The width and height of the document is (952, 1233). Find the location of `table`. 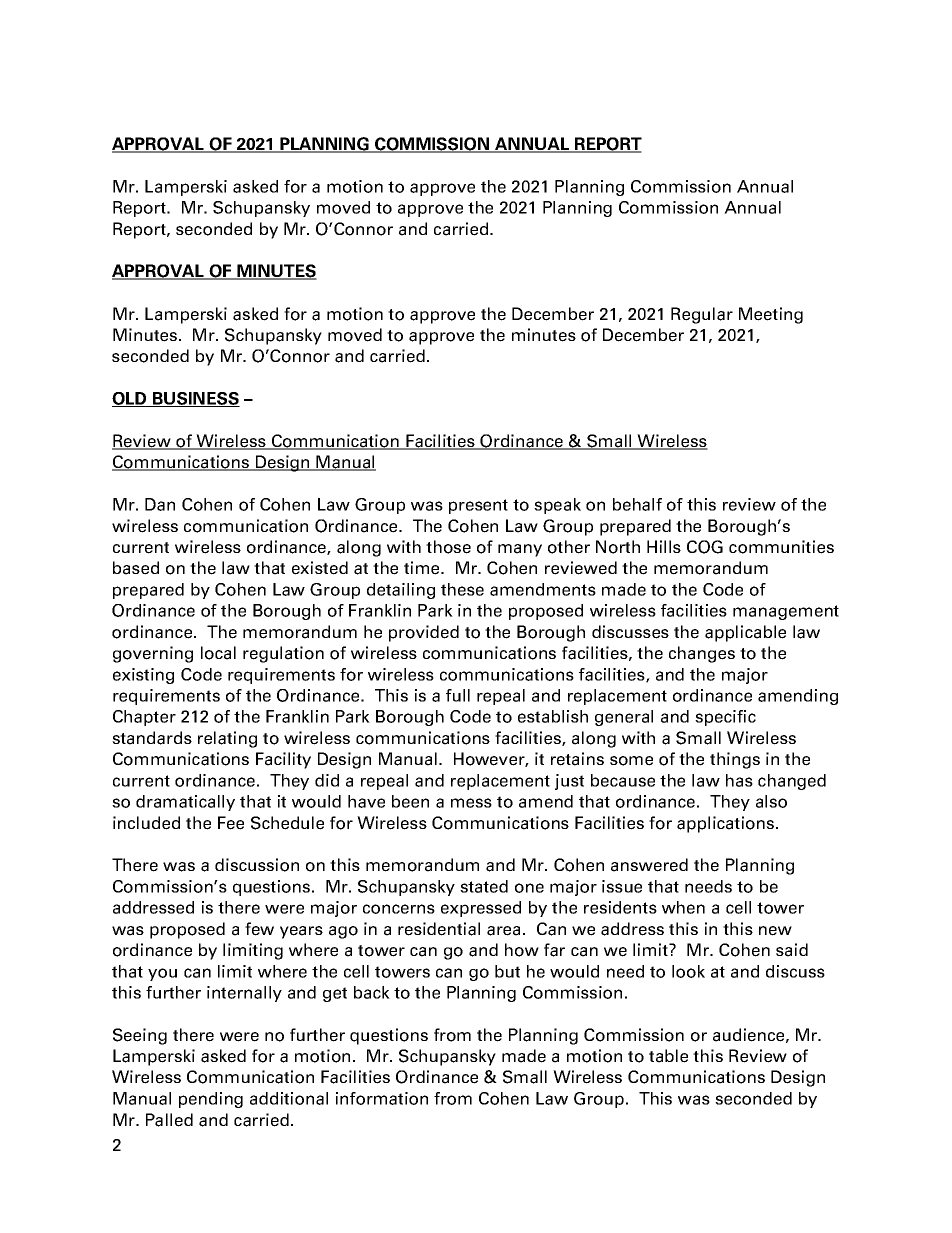

table is located at coordinates (668, 1056).
